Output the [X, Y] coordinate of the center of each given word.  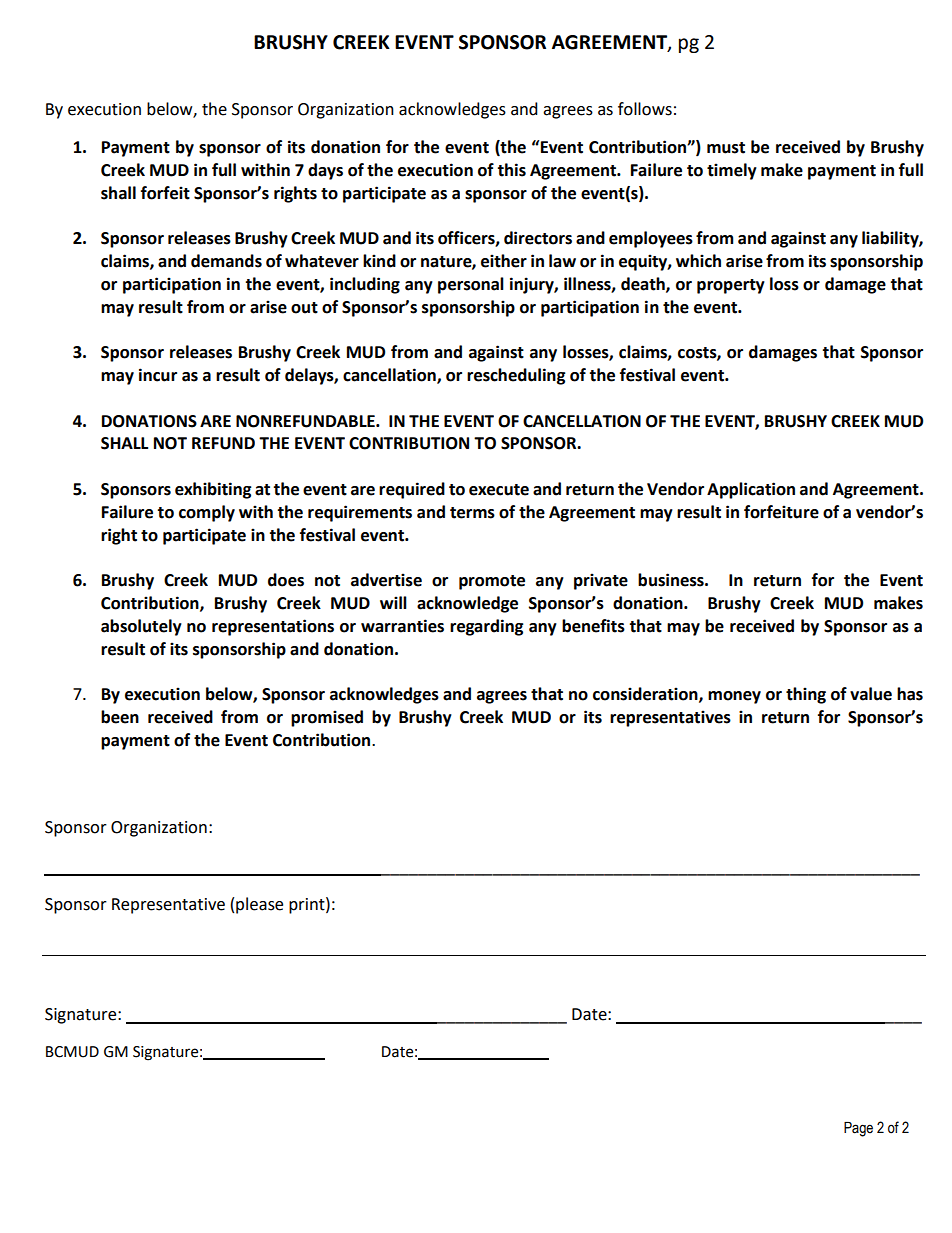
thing [806, 695]
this [511, 170]
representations [273, 627]
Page [858, 1129]
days [325, 171]
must [726, 148]
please [259, 905]
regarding [487, 627]
